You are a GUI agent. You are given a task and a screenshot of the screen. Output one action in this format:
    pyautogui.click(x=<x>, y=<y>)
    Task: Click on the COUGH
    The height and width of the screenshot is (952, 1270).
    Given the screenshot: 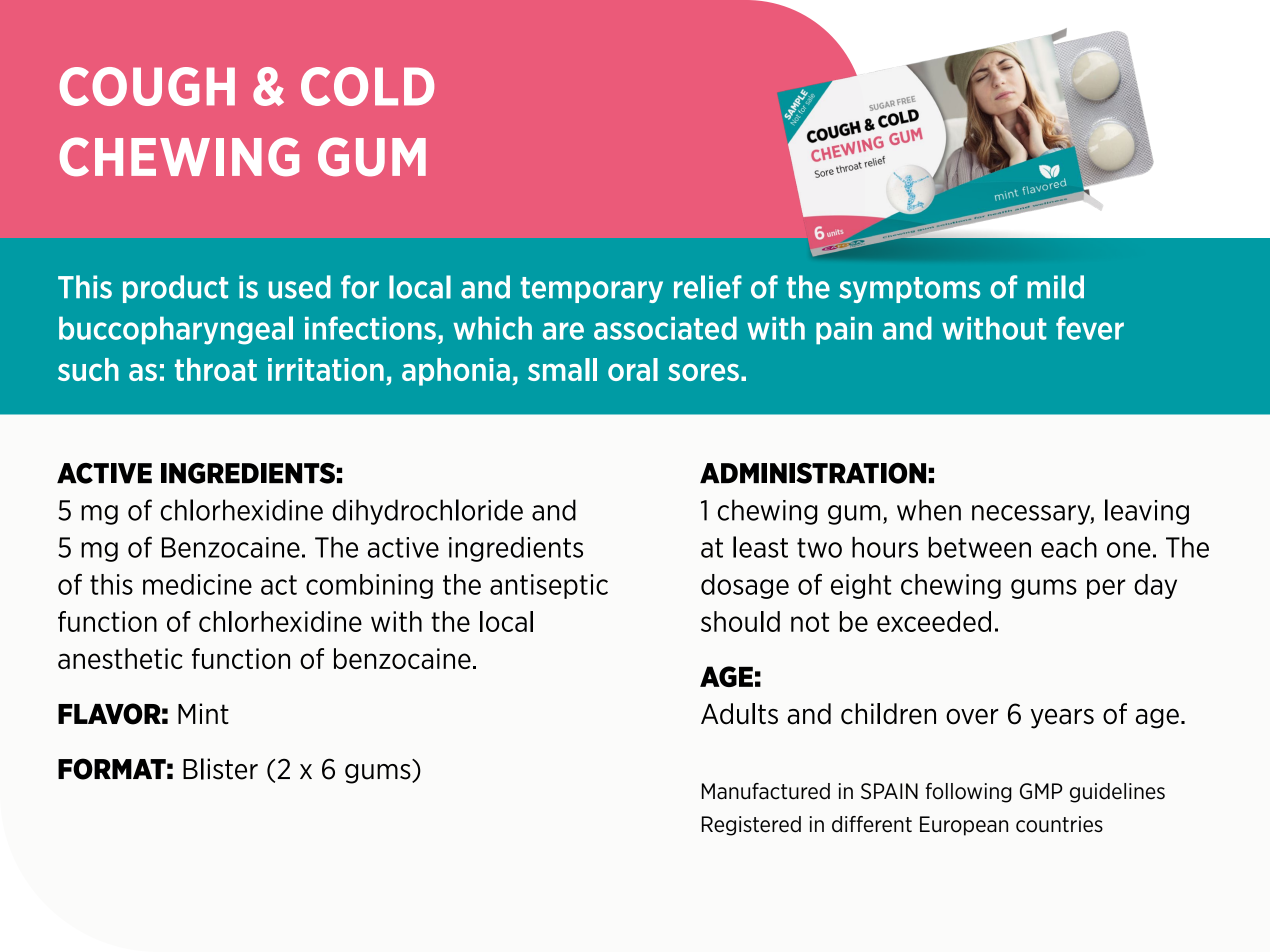 What is the action you would take?
    pyautogui.click(x=147, y=86)
